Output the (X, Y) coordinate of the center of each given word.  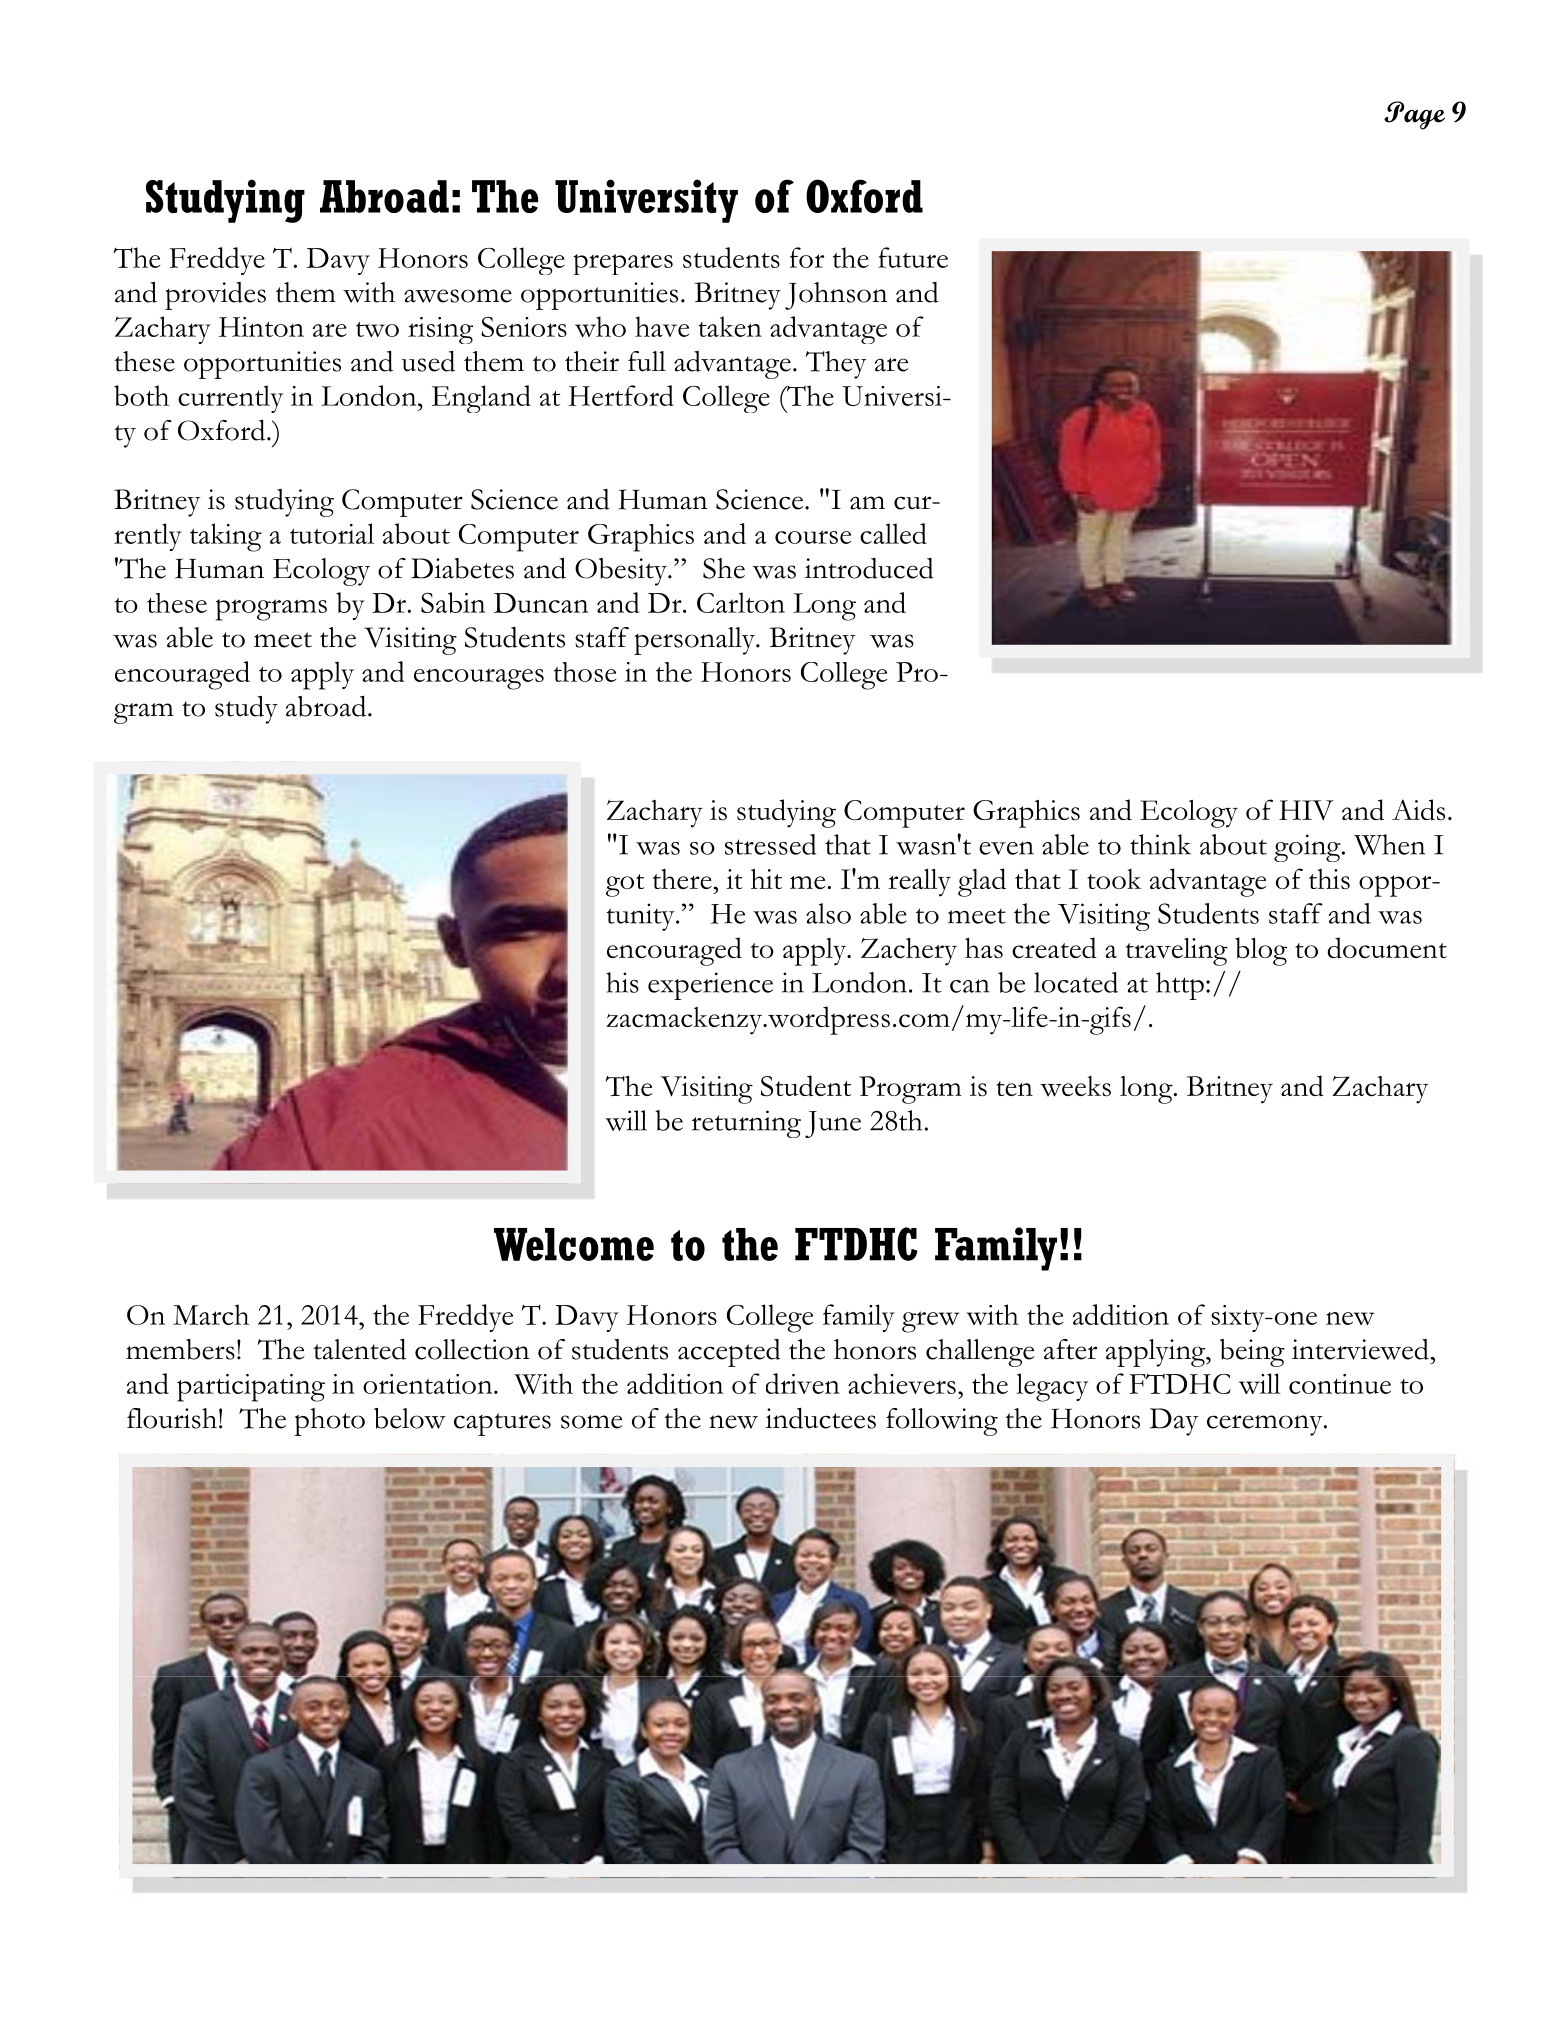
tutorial (332, 533)
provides (215, 296)
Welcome (574, 1244)
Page (1414, 115)
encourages (479, 679)
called (893, 533)
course (813, 537)
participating (251, 1388)
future (913, 257)
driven (803, 1383)
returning (746, 1124)
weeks (1075, 1086)
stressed (770, 844)
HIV (1306, 810)
